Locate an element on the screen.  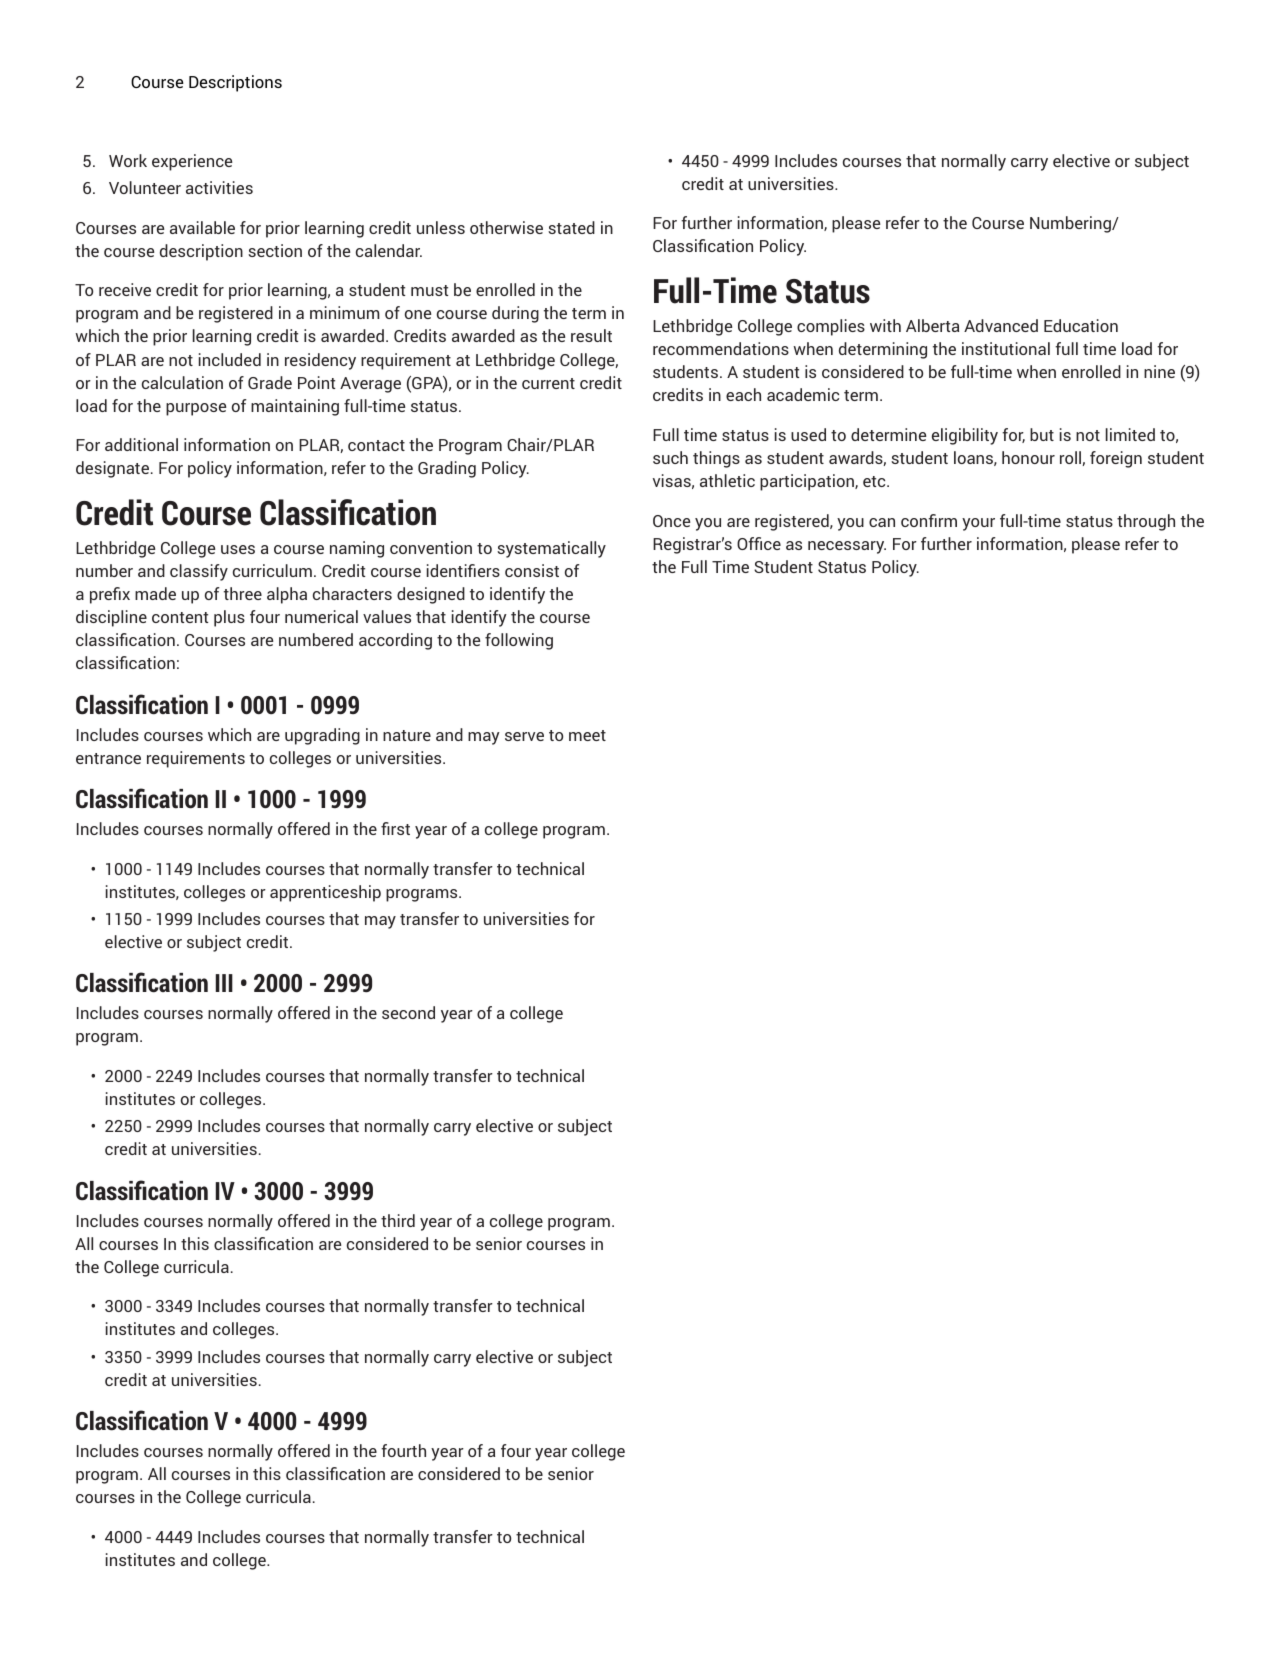
third is located at coordinates (398, 1220).
